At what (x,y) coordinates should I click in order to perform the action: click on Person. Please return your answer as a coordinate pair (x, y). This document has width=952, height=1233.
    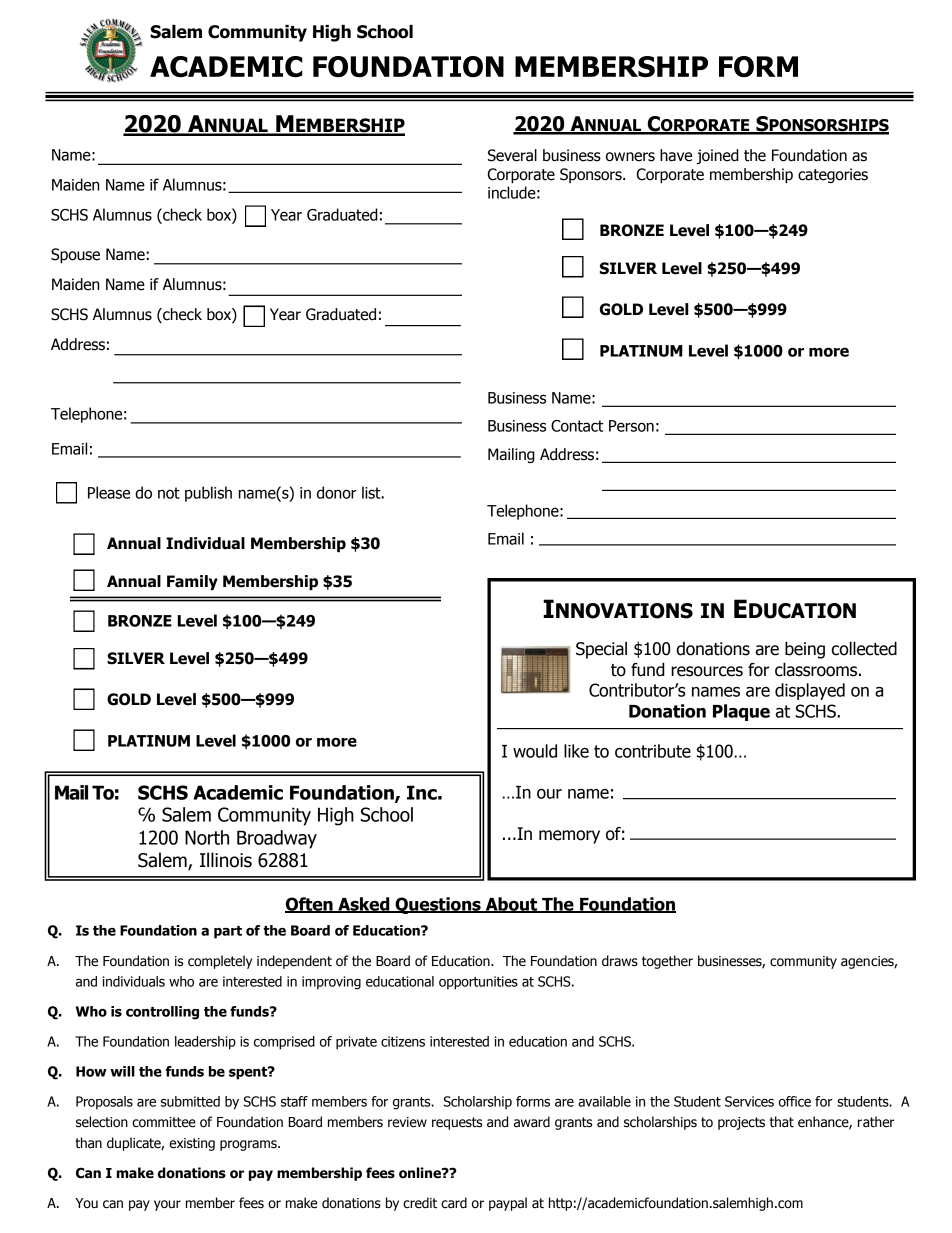
    Looking at the image, I should click on (631, 426).
